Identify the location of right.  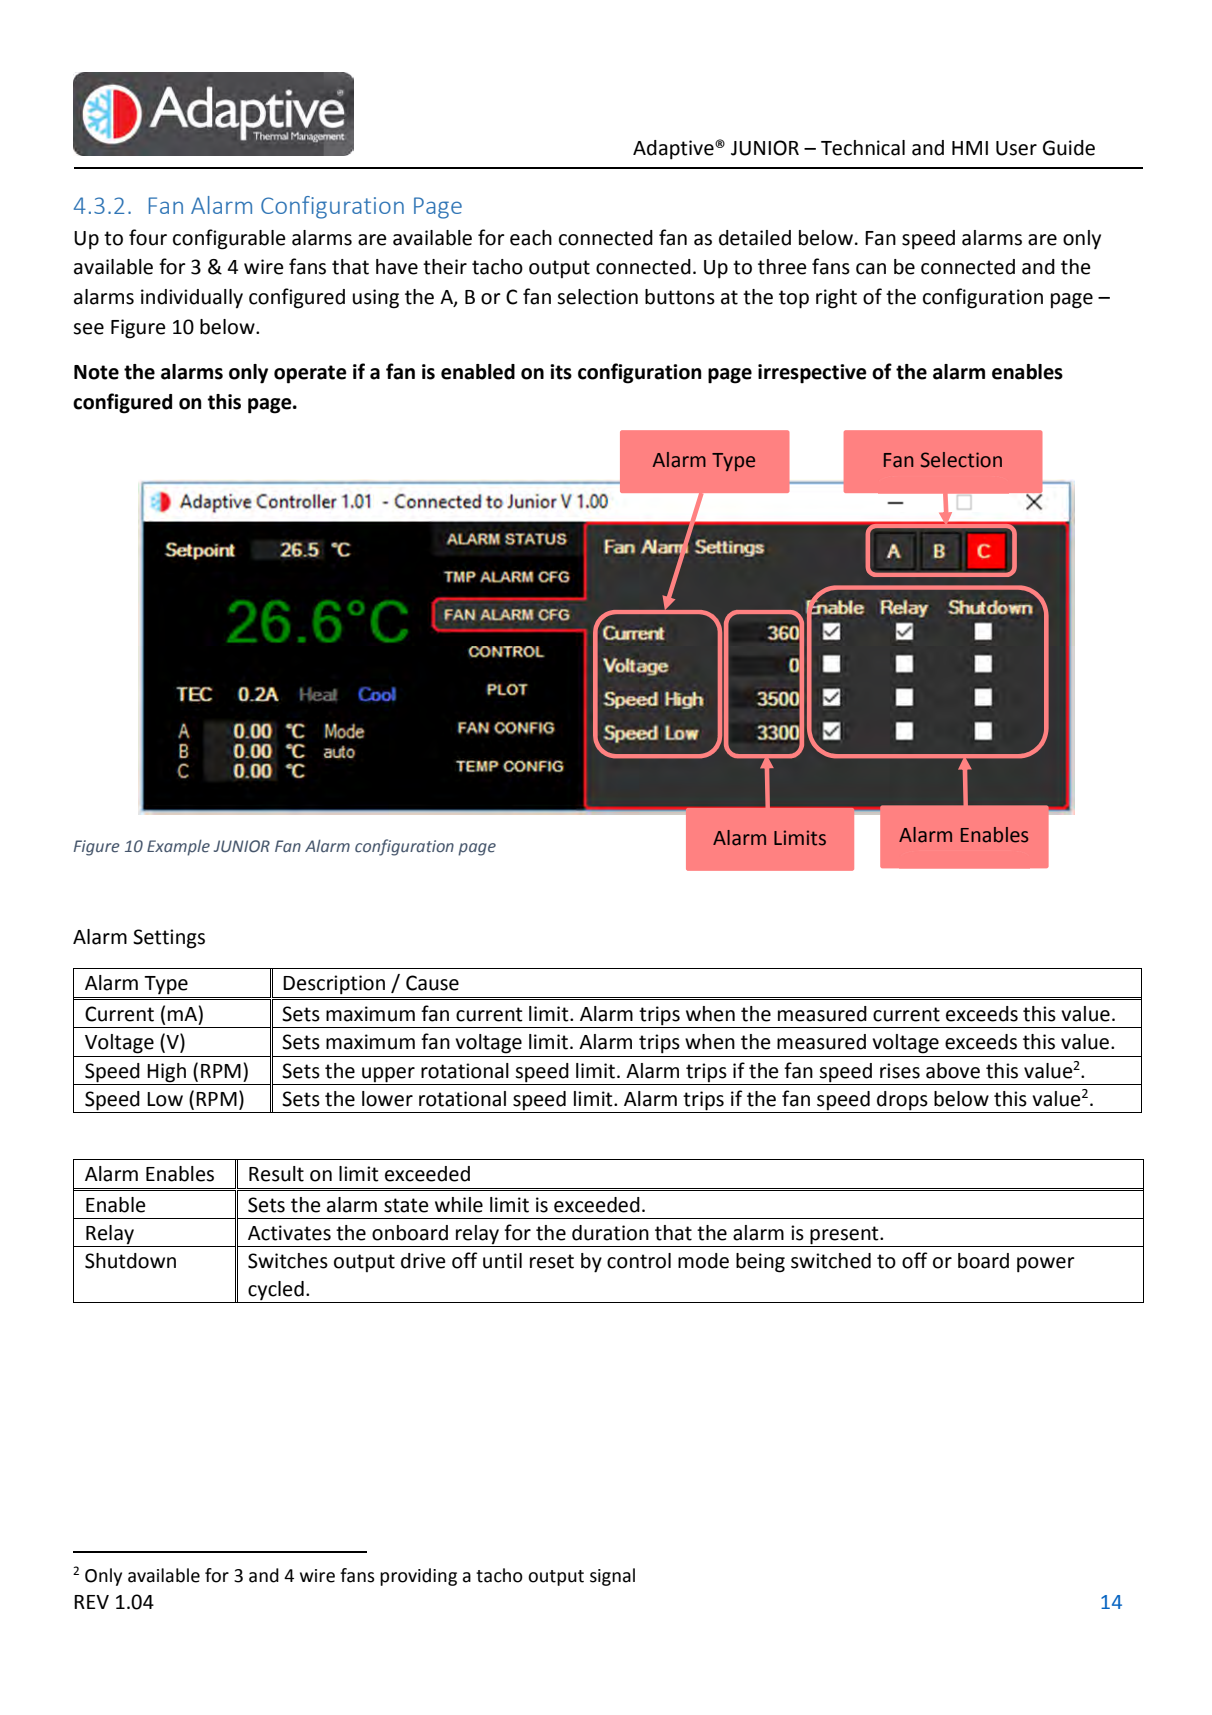
(836, 299).
